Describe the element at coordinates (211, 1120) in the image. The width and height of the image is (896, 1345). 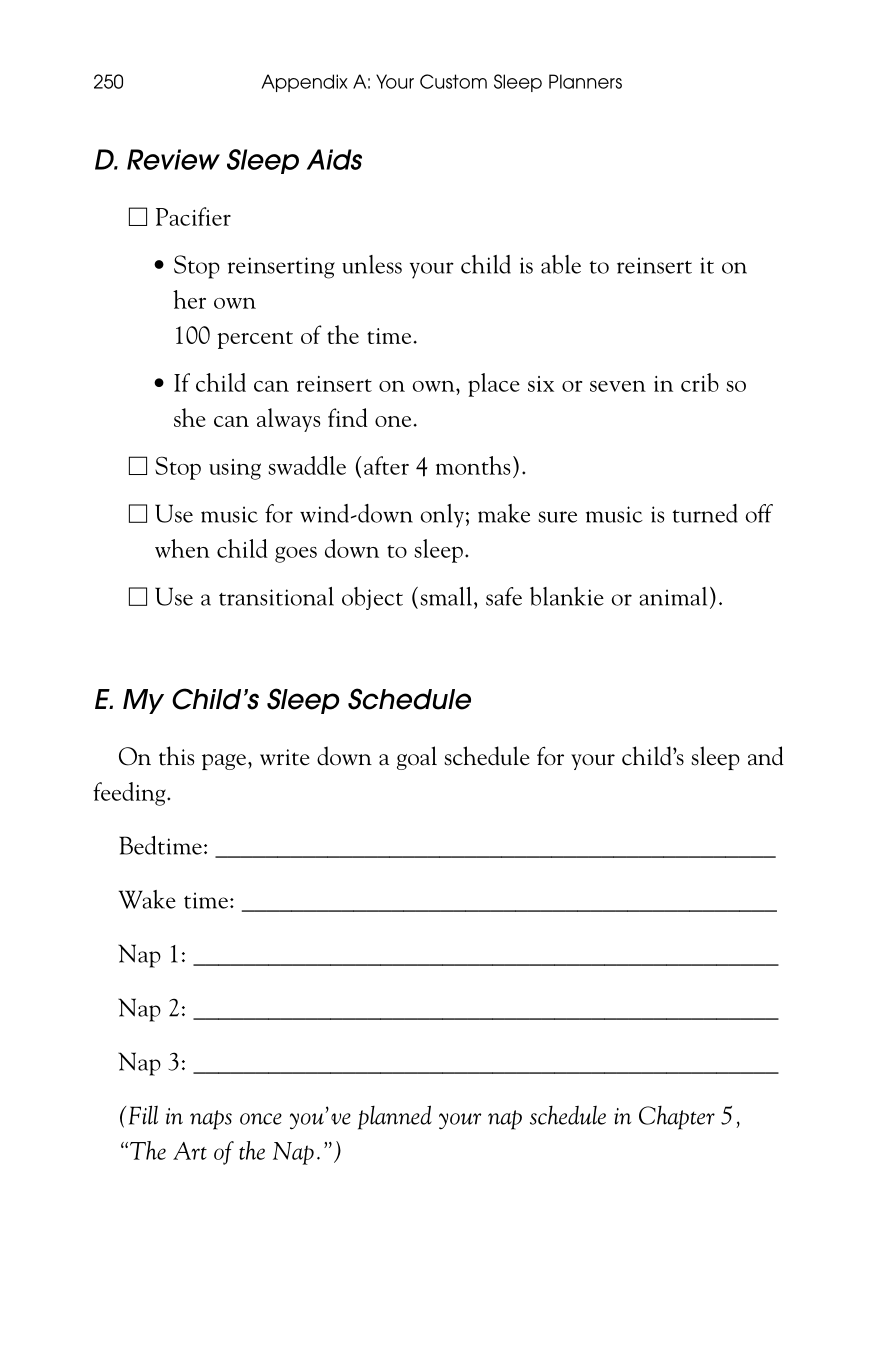
I see `naps` at that location.
